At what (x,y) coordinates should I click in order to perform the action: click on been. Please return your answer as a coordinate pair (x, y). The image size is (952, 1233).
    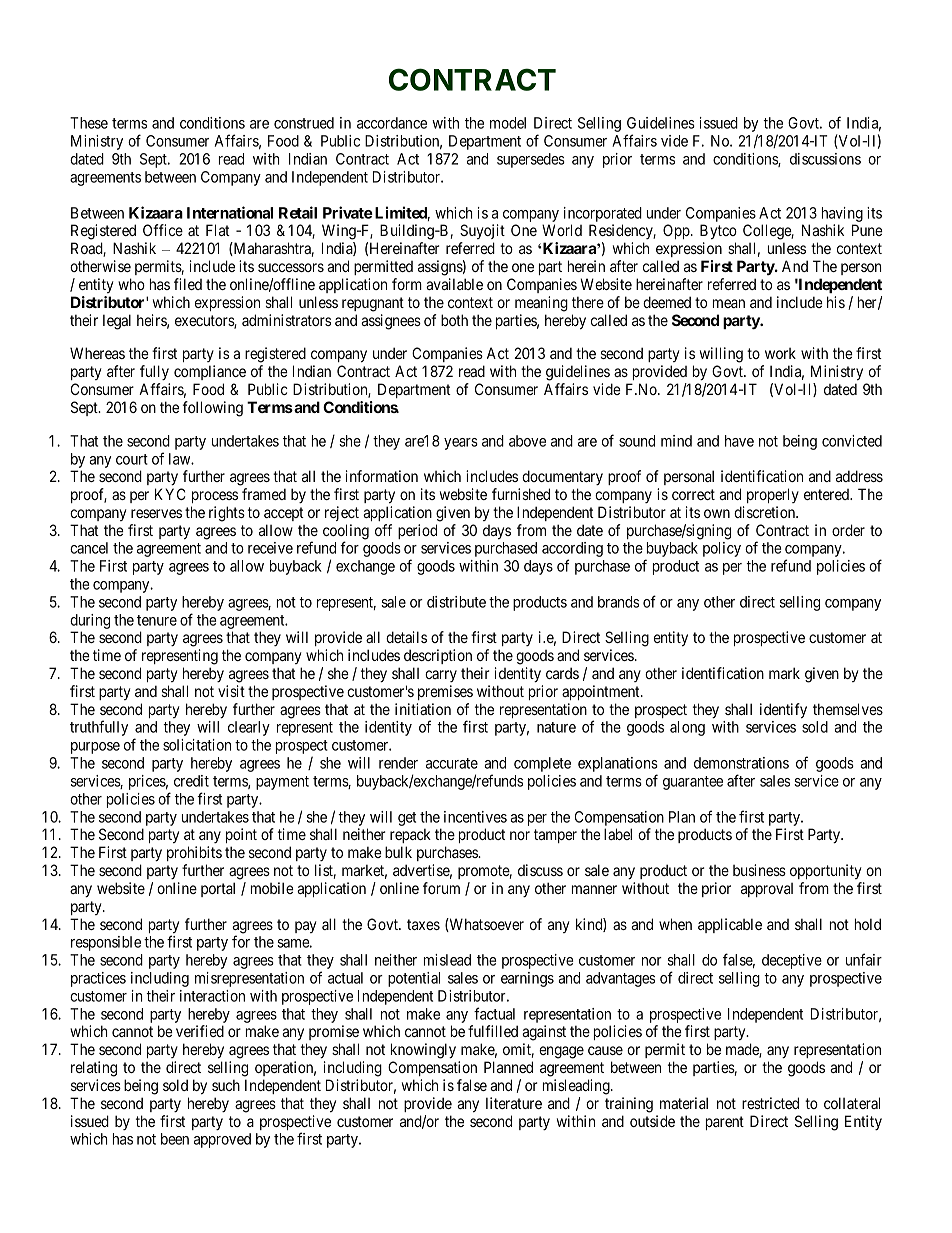
    Looking at the image, I should click on (175, 1139).
